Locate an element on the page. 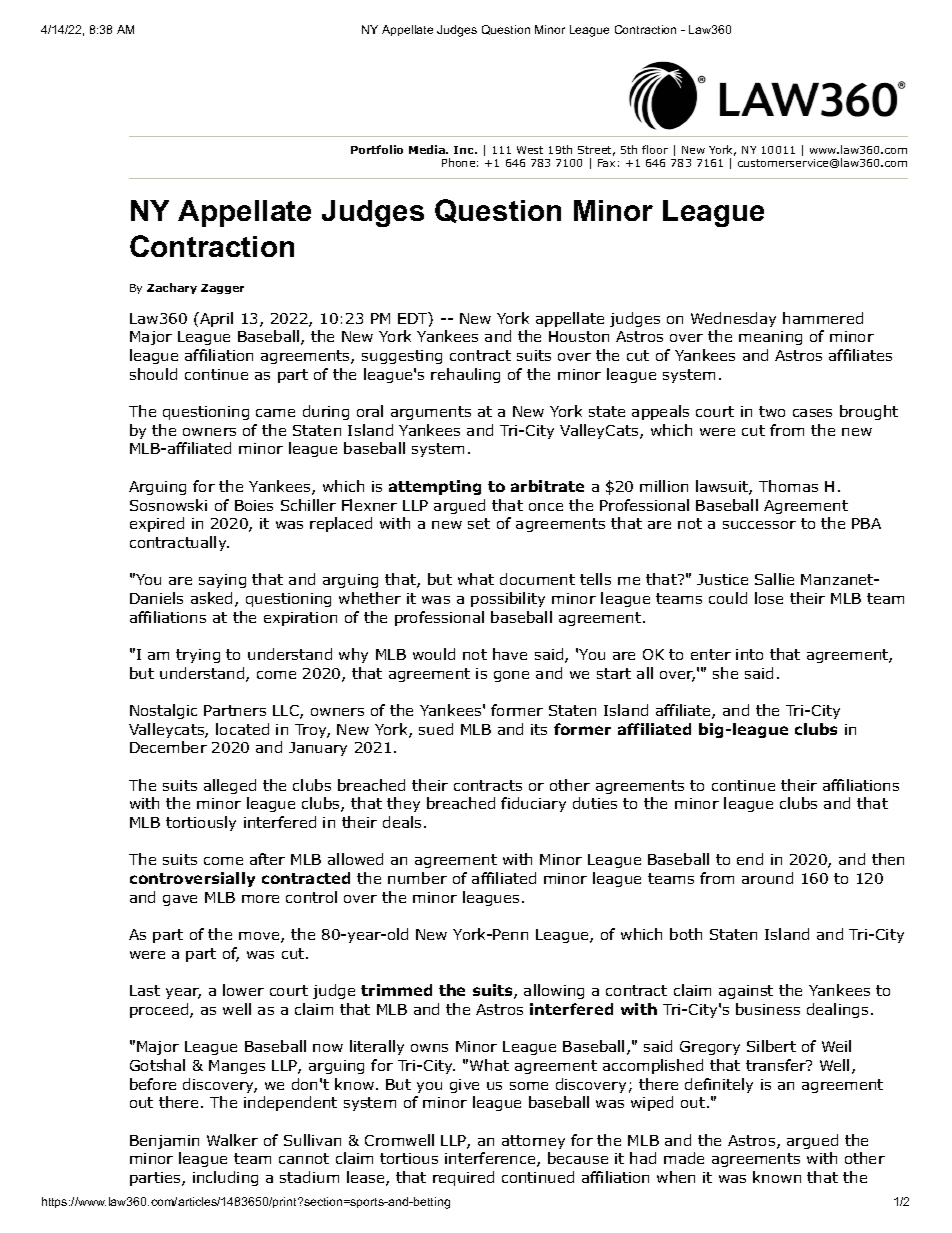 The image size is (952, 1233). made is located at coordinates (684, 1158).
